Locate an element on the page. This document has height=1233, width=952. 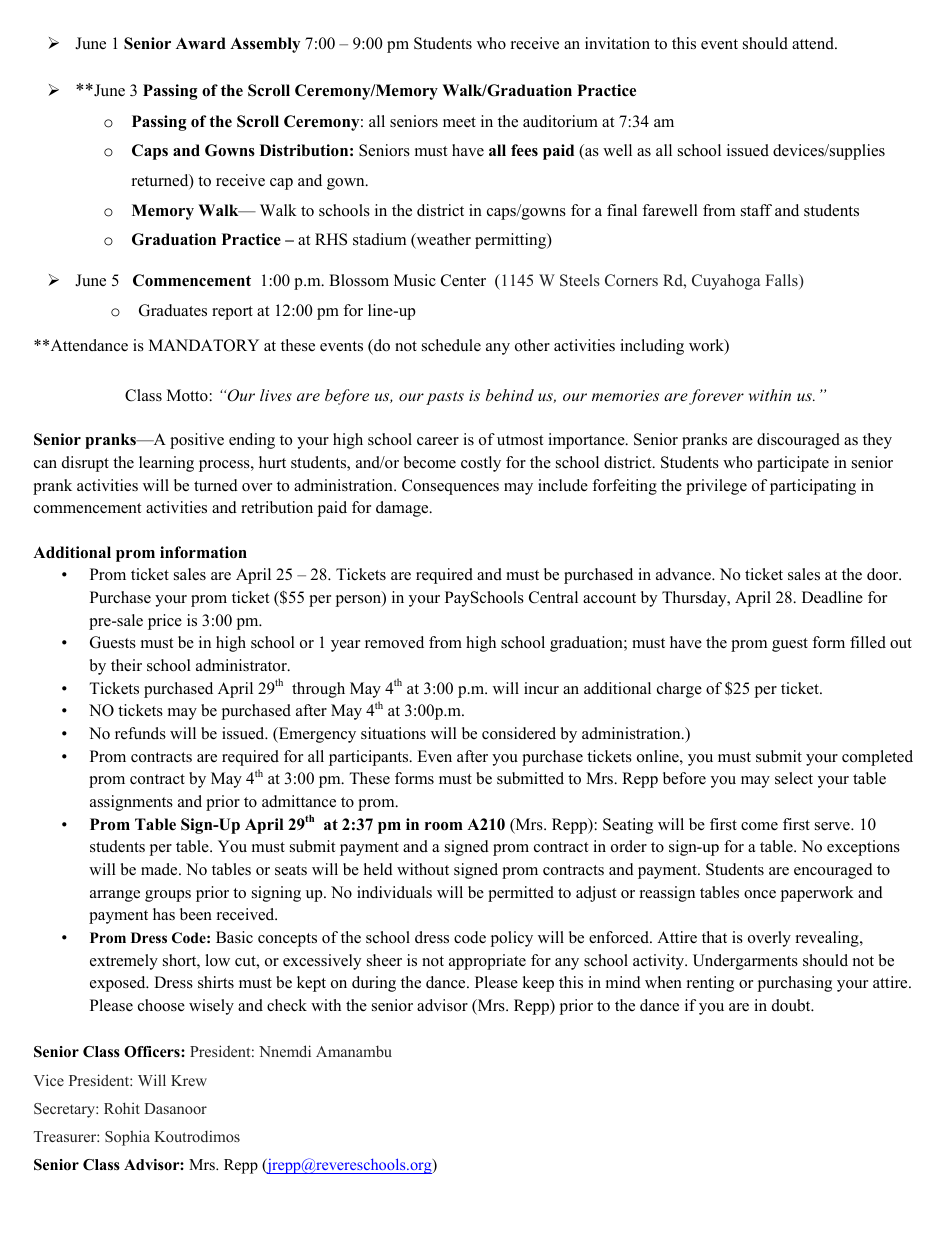
meet is located at coordinates (459, 122).
